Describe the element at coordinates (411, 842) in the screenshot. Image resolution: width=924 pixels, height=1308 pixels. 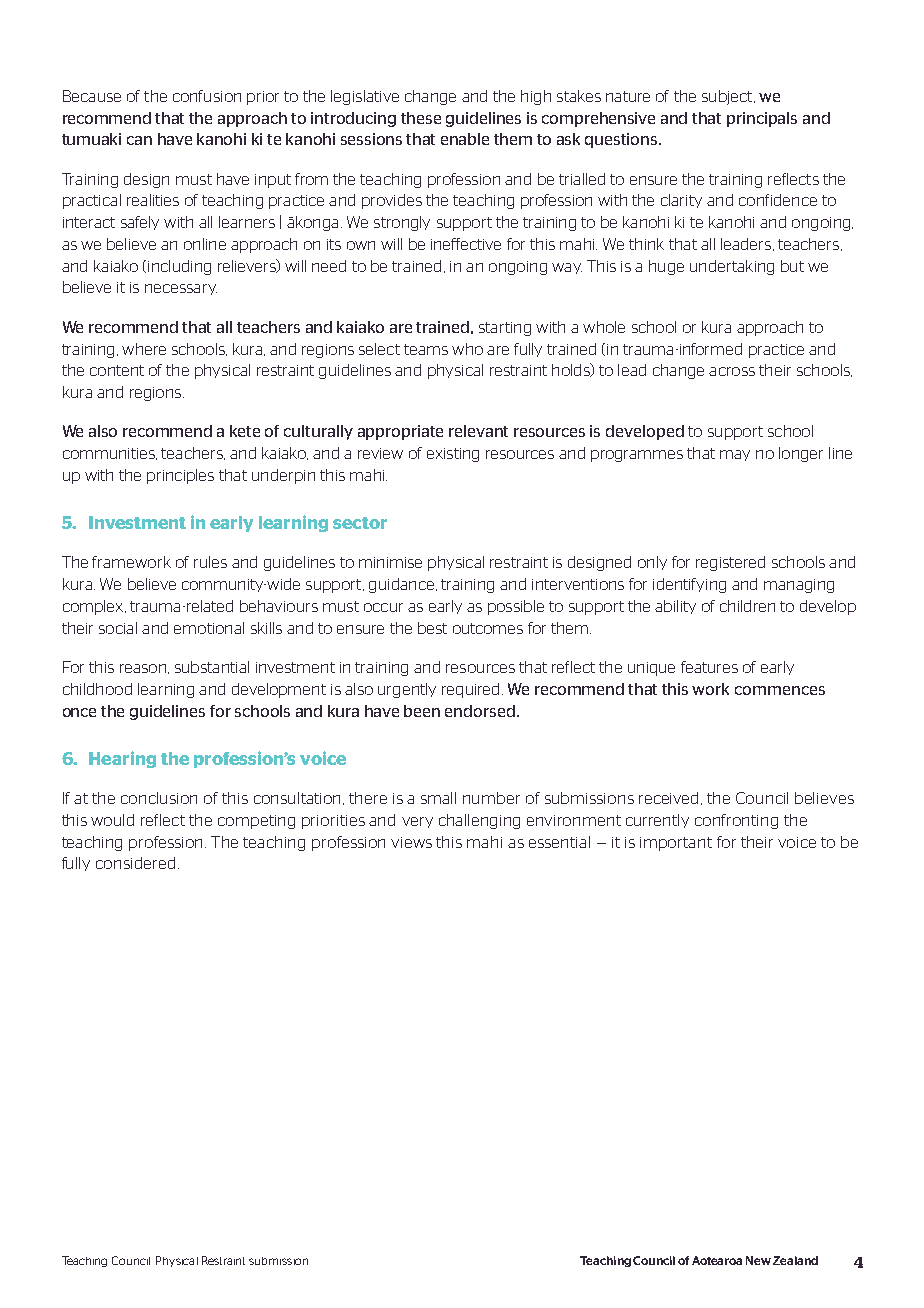
I see `views` at that location.
